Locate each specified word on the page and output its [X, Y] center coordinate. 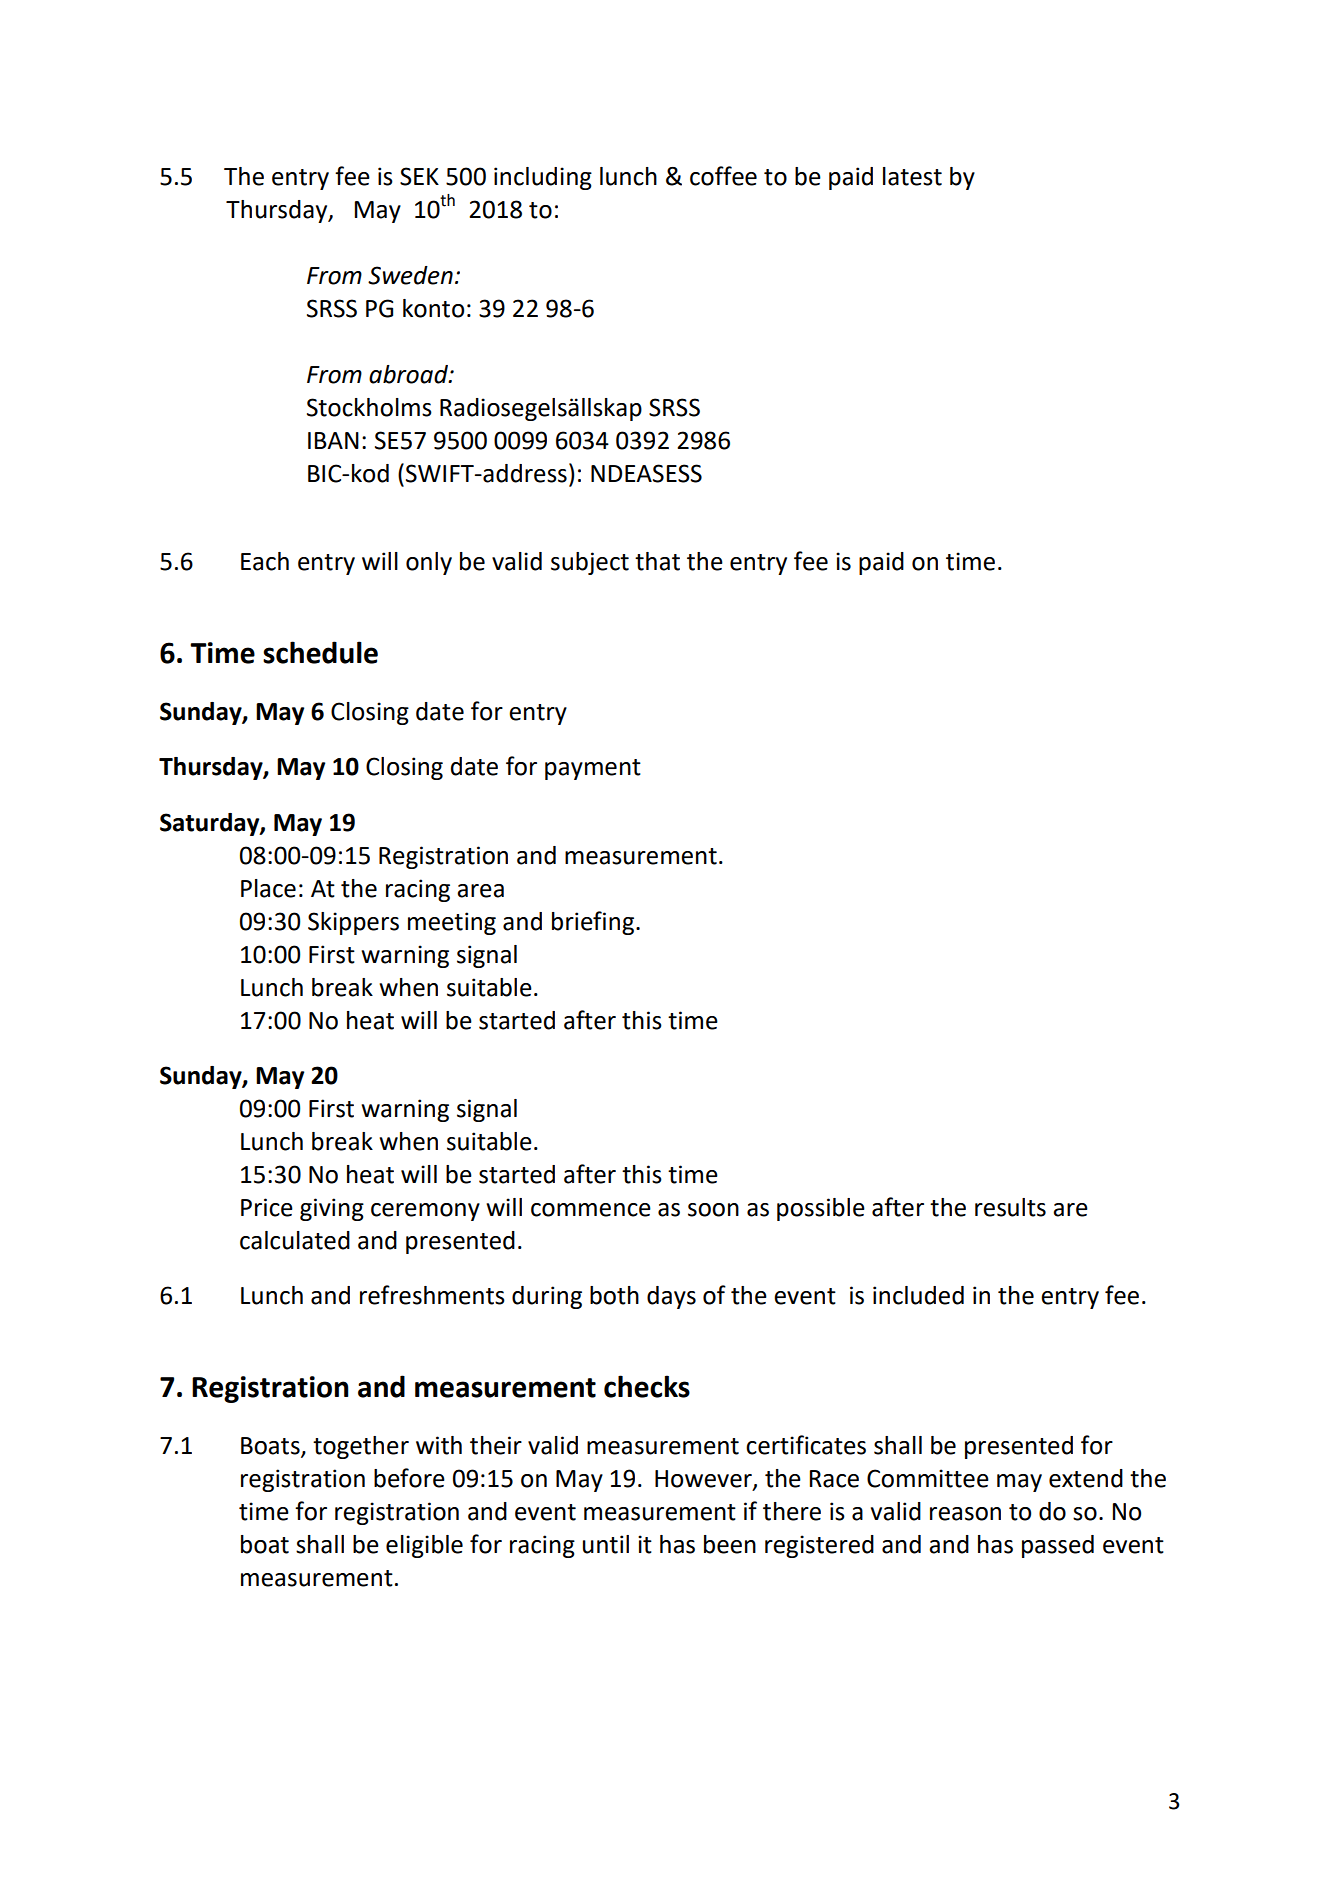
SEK [419, 176]
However [704, 1480]
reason [965, 1514]
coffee [723, 176]
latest [912, 176]
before [409, 1478]
